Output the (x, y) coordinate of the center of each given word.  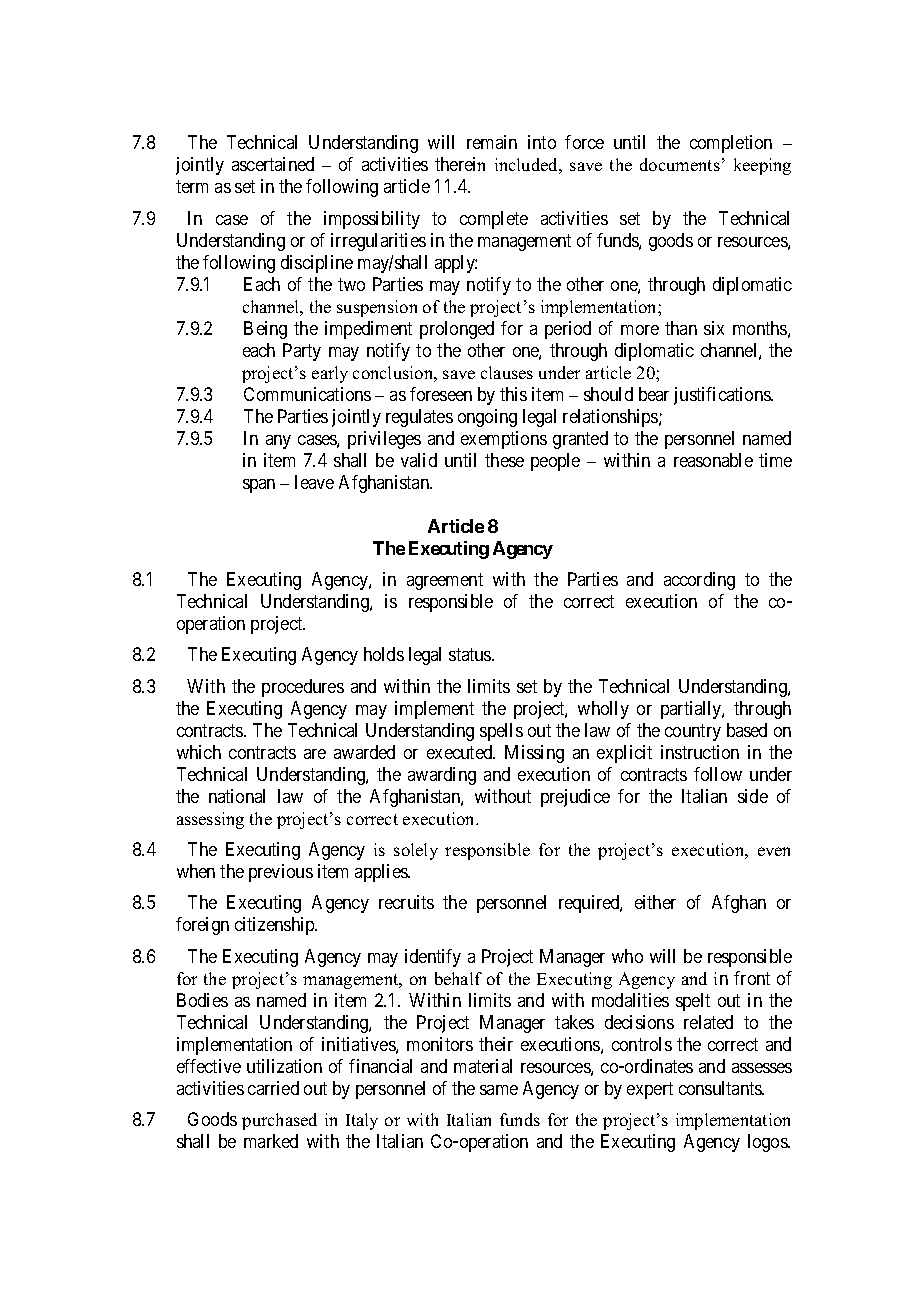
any (278, 442)
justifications (723, 396)
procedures (303, 688)
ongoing (487, 418)
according (699, 581)
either (655, 902)
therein (460, 164)
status (471, 654)
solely (416, 851)
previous (281, 873)
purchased (279, 1121)
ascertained (273, 164)
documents (680, 164)
